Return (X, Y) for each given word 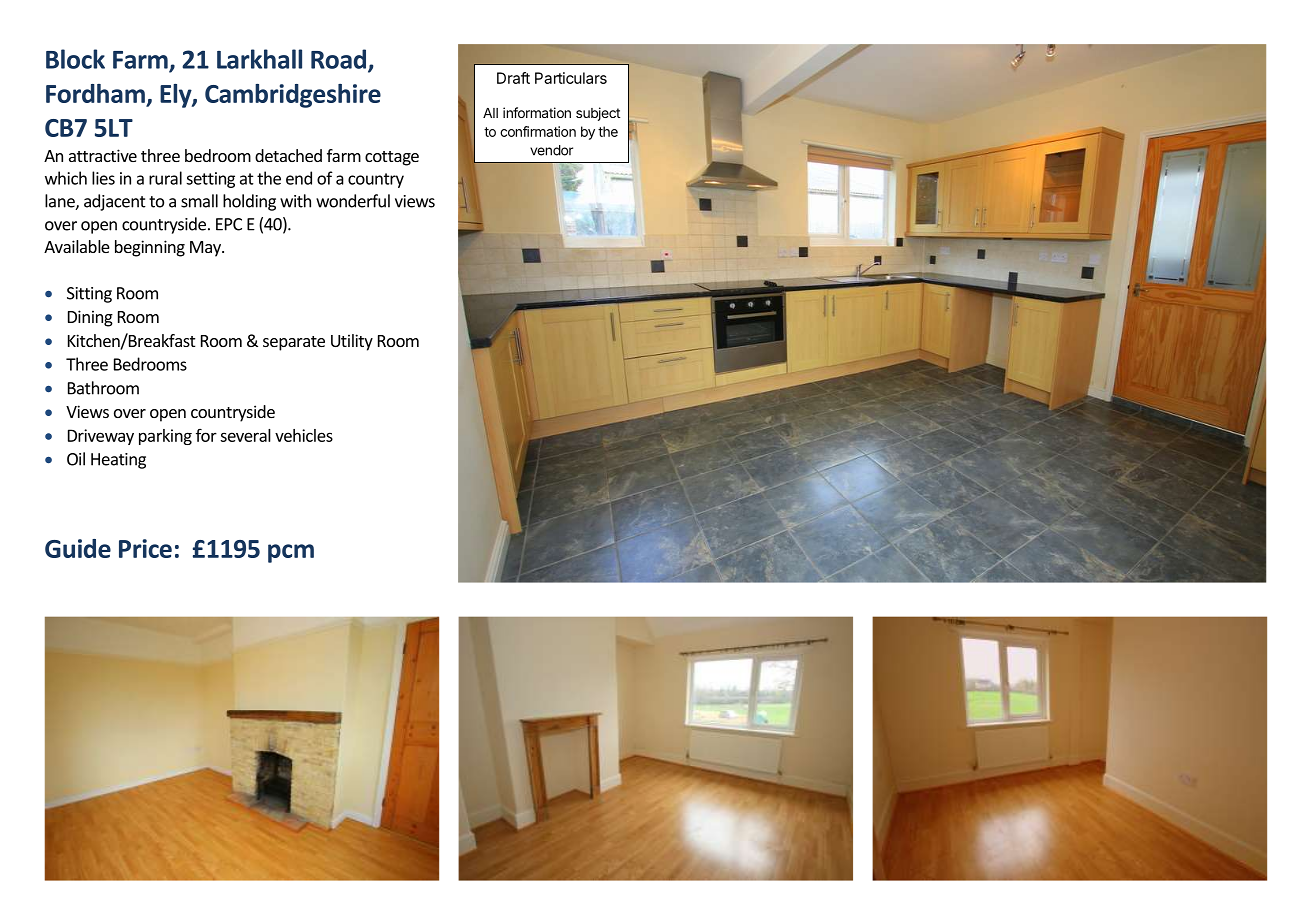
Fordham (95, 93)
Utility (352, 342)
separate (294, 343)
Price (145, 548)
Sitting (89, 295)
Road (338, 59)
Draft (513, 78)
